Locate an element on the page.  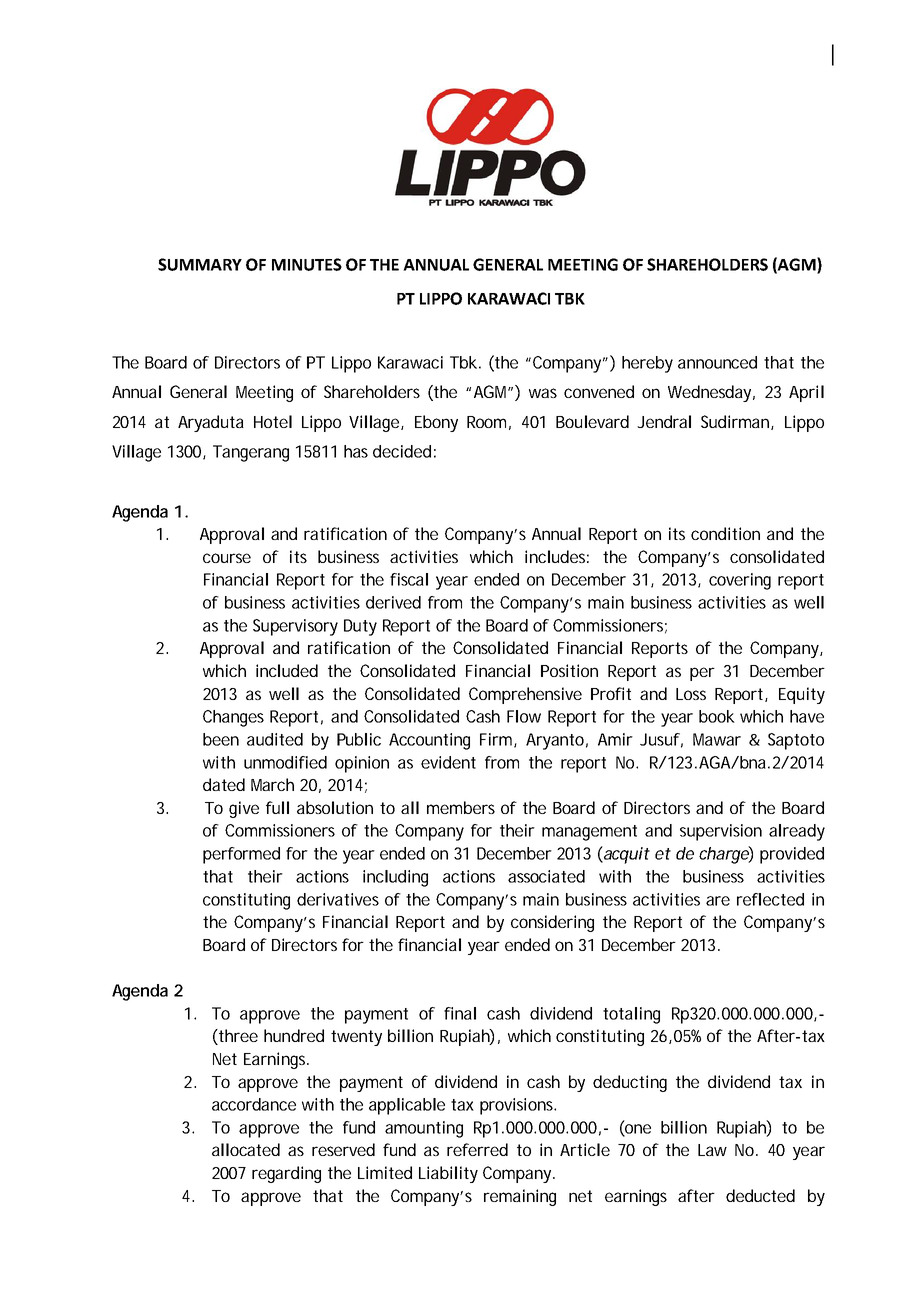
Law is located at coordinates (712, 1150).
